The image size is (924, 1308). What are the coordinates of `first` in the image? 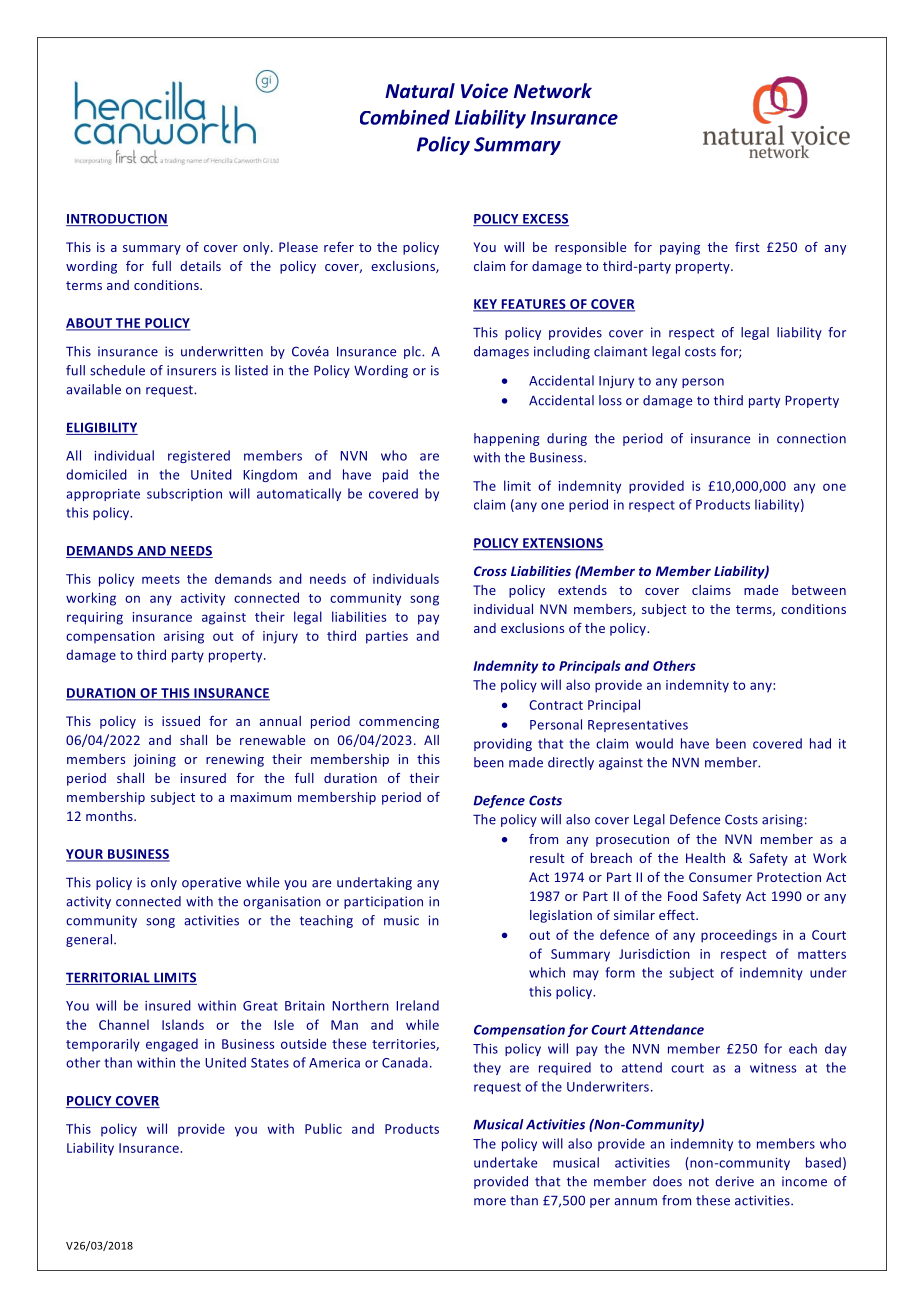 It's located at (747, 247).
